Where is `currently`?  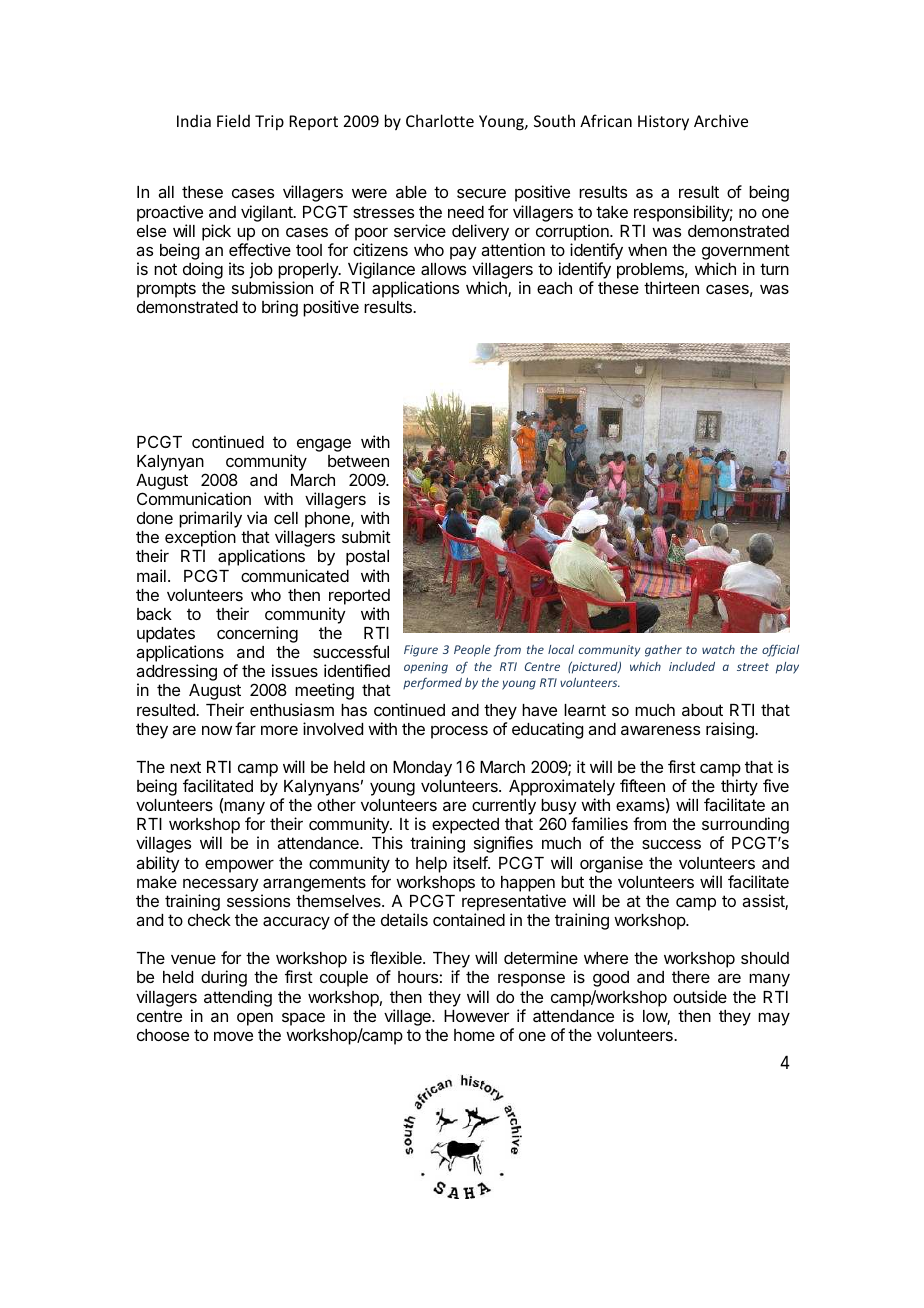 currently is located at coordinates (504, 807).
